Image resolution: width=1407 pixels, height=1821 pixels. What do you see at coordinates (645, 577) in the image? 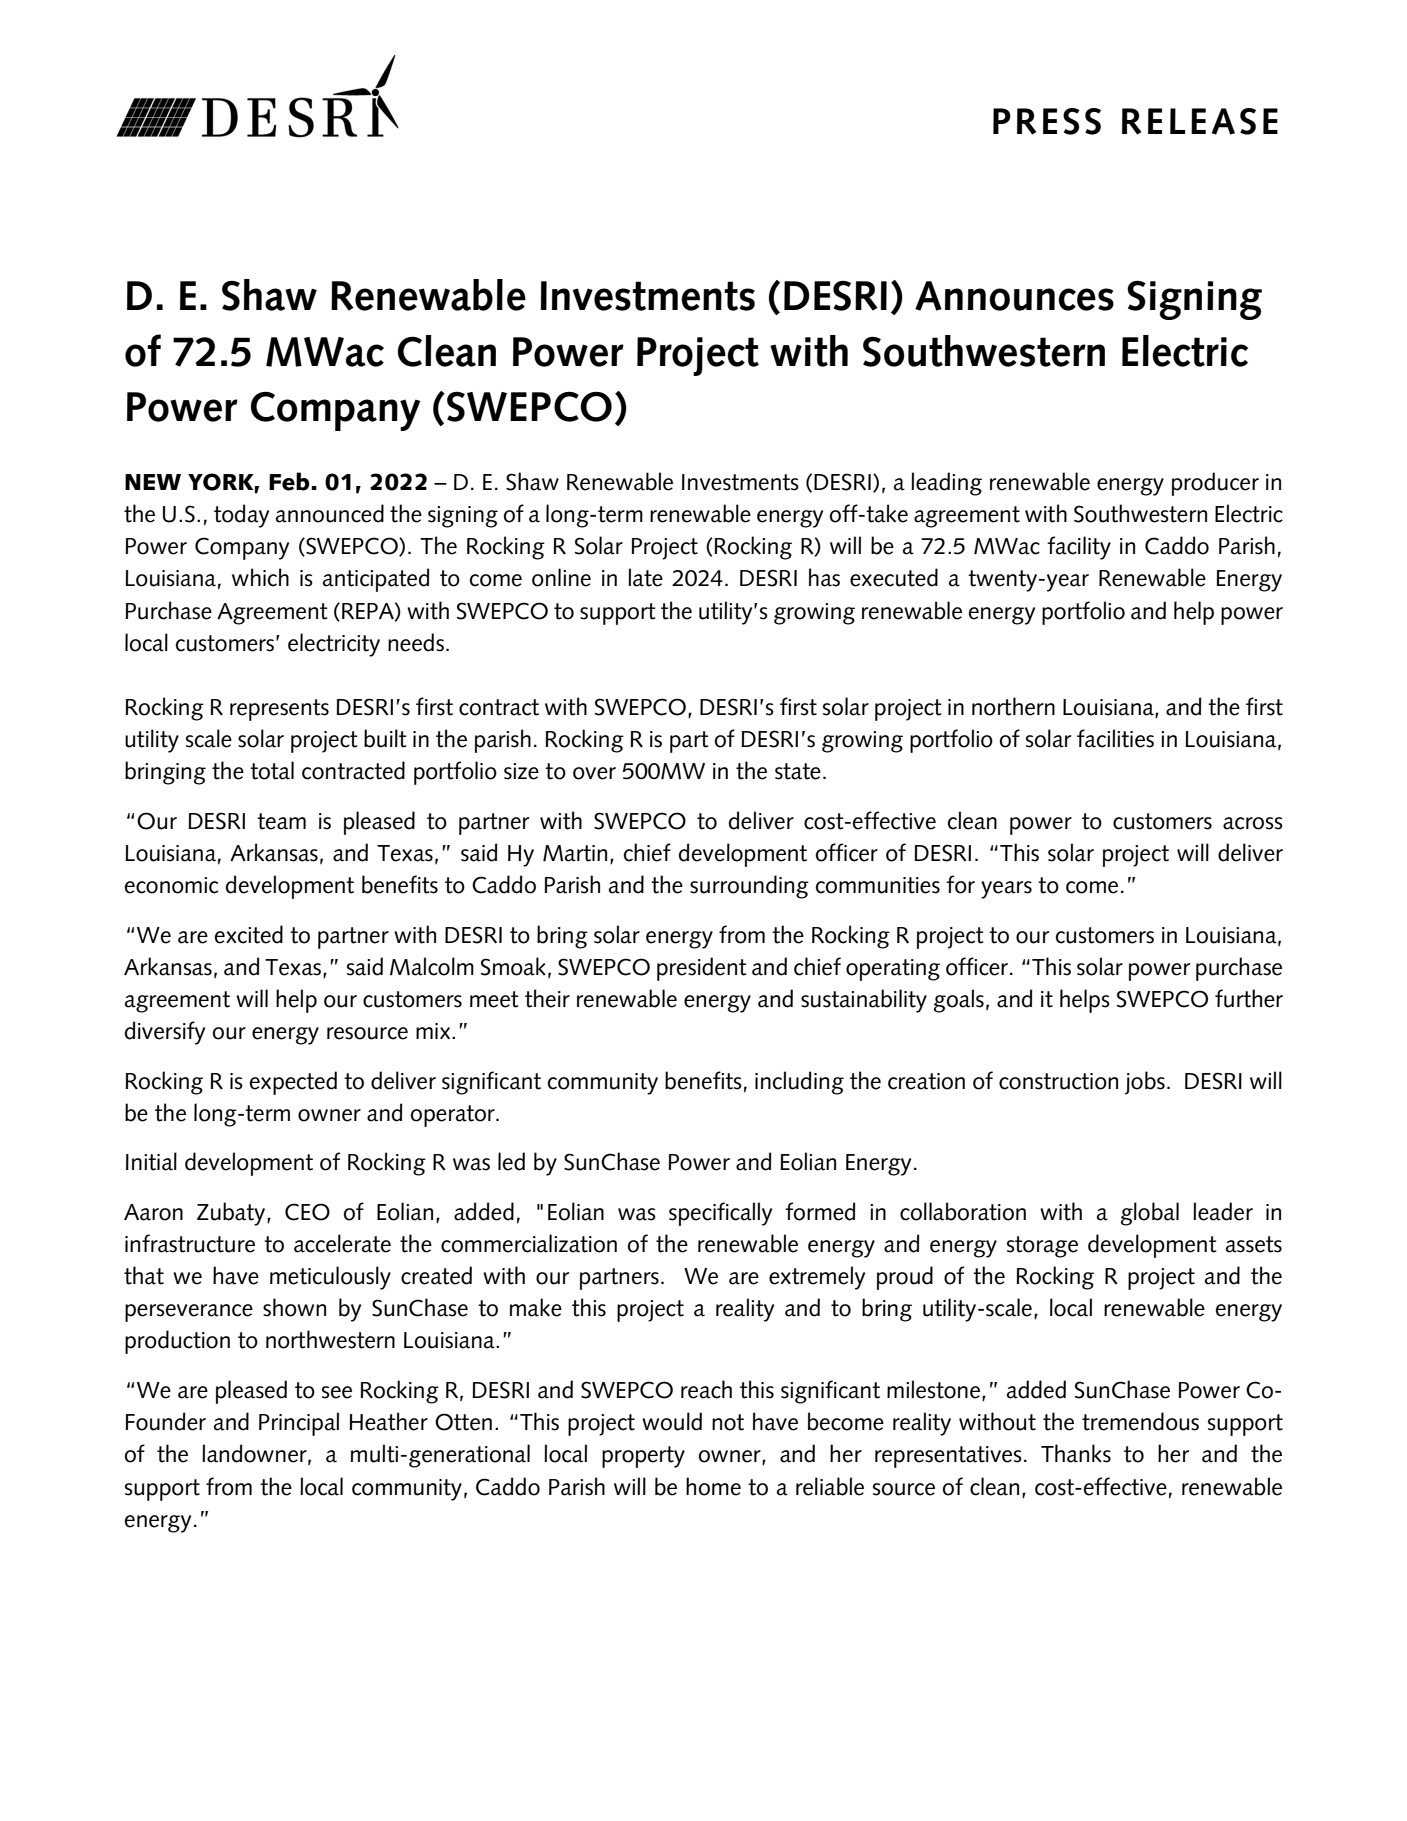
I see `late` at bounding box center [645, 577].
